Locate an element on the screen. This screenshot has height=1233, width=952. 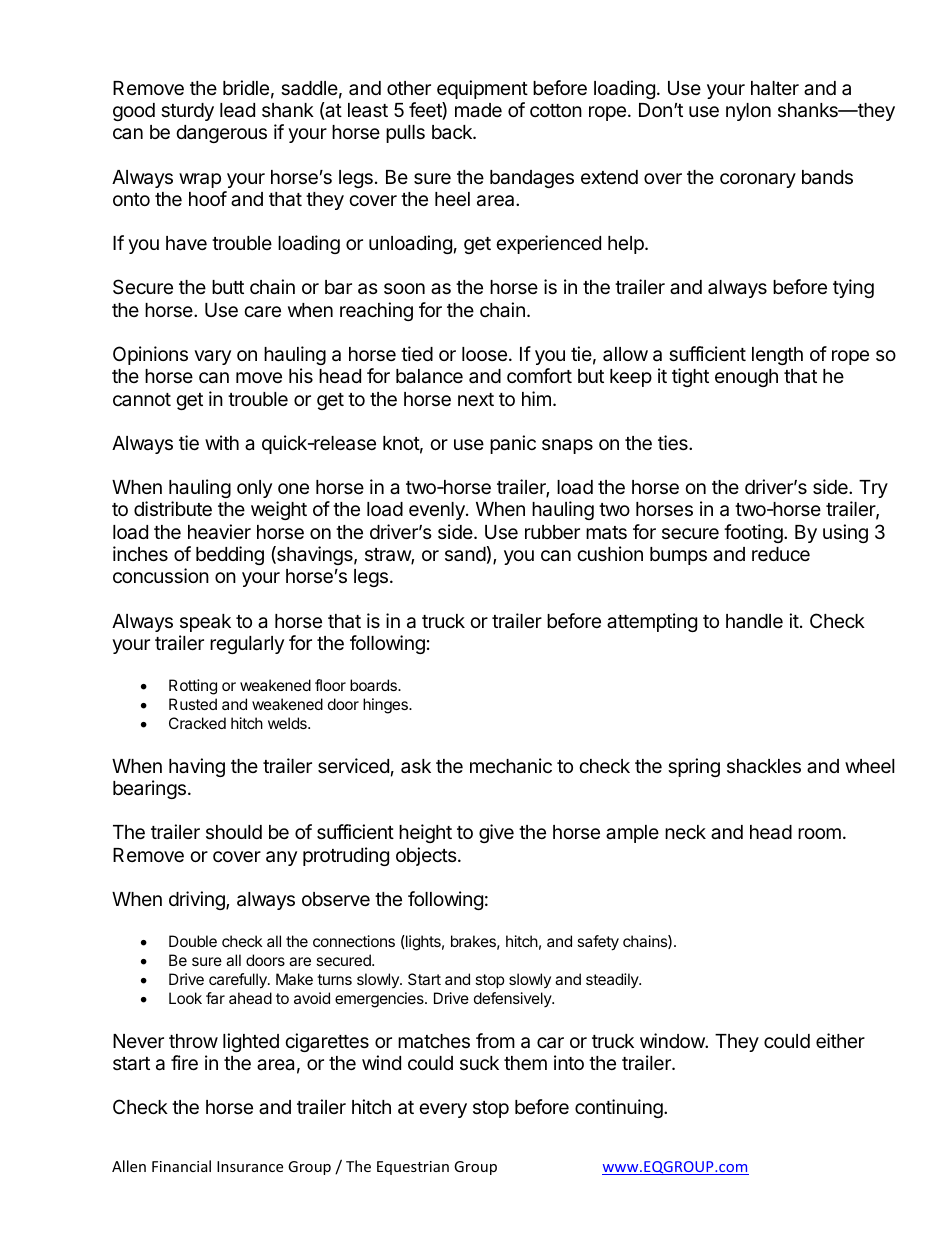
nylon is located at coordinates (748, 112).
